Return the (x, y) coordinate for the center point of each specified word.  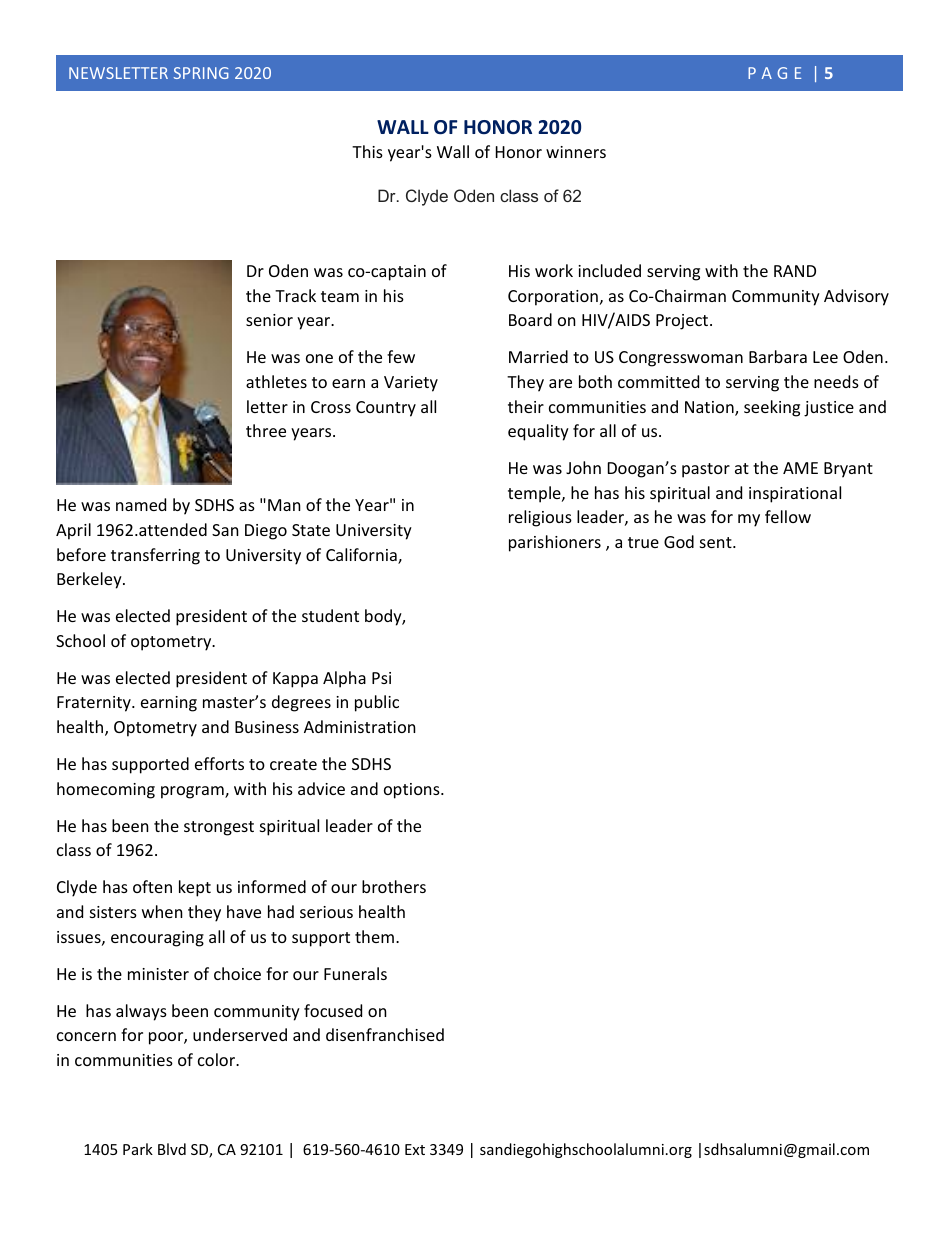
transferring (155, 556)
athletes (276, 381)
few (401, 356)
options (413, 791)
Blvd (172, 1149)
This (367, 151)
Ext (415, 1149)
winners (576, 152)
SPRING (201, 73)
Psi (381, 678)
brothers (394, 886)
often (152, 886)
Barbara (778, 356)
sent (717, 542)
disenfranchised (385, 1034)
